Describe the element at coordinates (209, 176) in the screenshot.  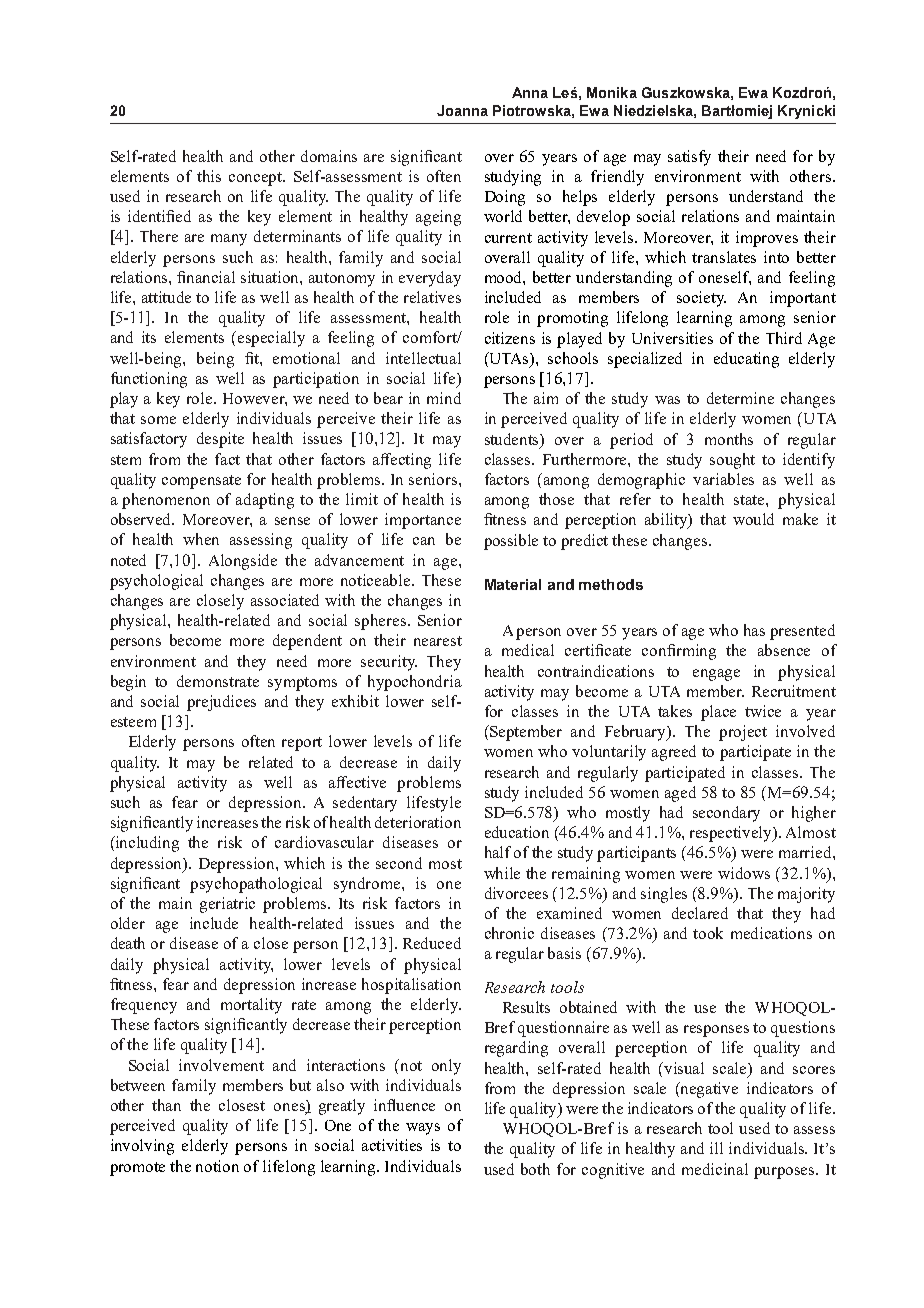
I see `this` at that location.
